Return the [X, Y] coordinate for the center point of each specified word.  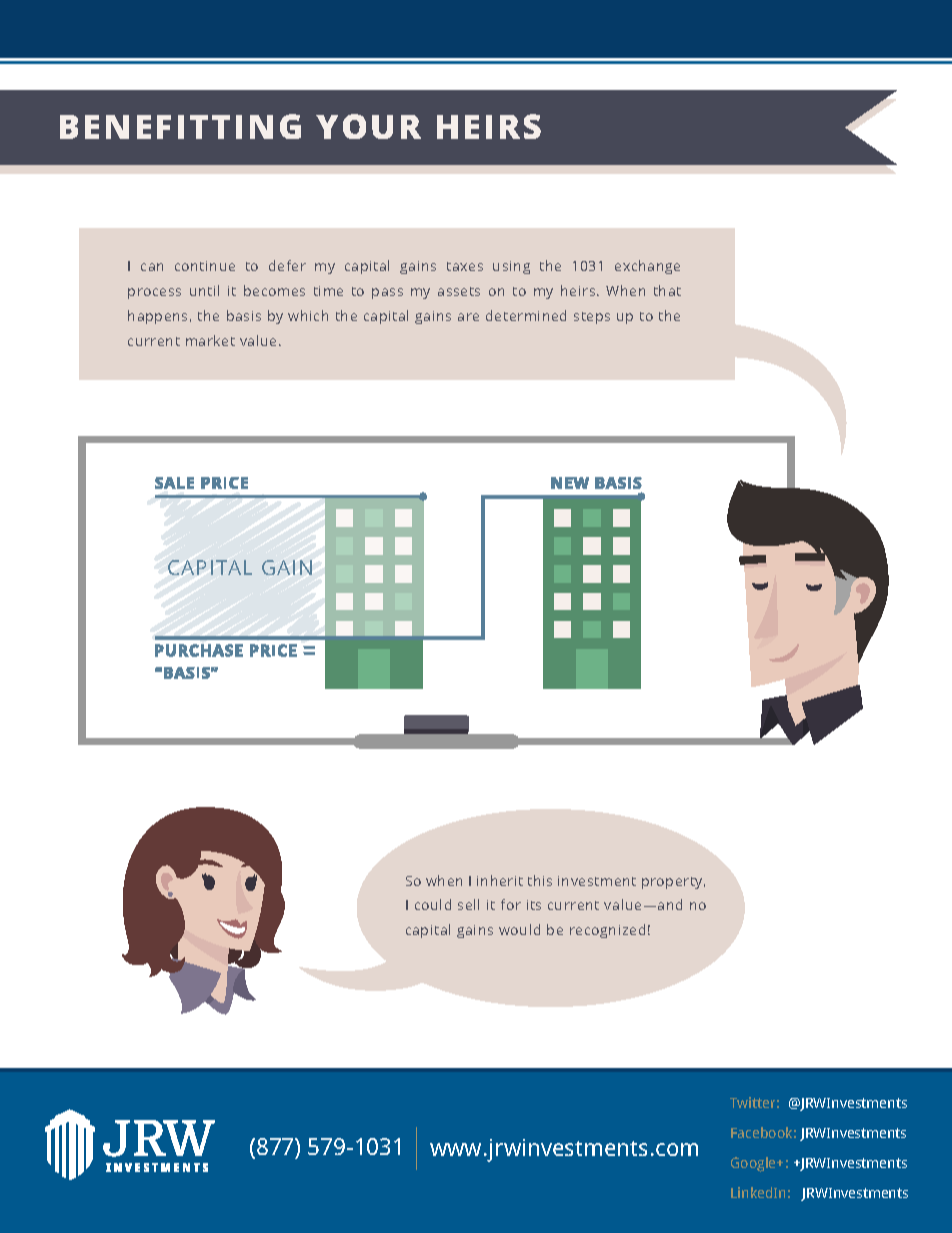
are [468, 317]
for [511, 904]
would [519, 929]
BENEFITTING [180, 126]
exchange [647, 267]
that [667, 290]
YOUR [368, 126]
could [433, 904]
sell [468, 904]
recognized [607, 931]
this [540, 880]
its [534, 905]
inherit [500, 880]
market [210, 340]
